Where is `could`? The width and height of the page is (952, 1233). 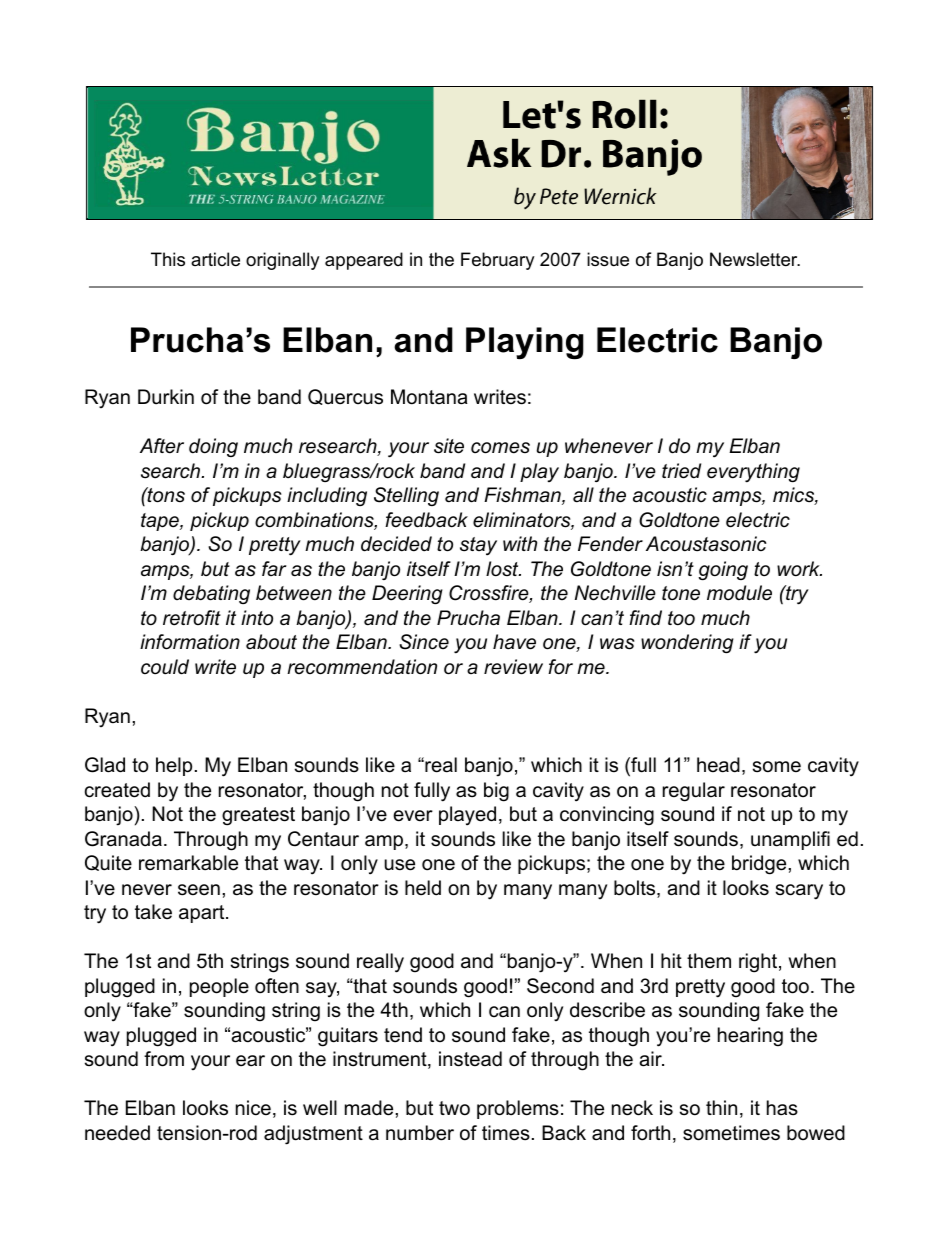
could is located at coordinates (165, 667).
